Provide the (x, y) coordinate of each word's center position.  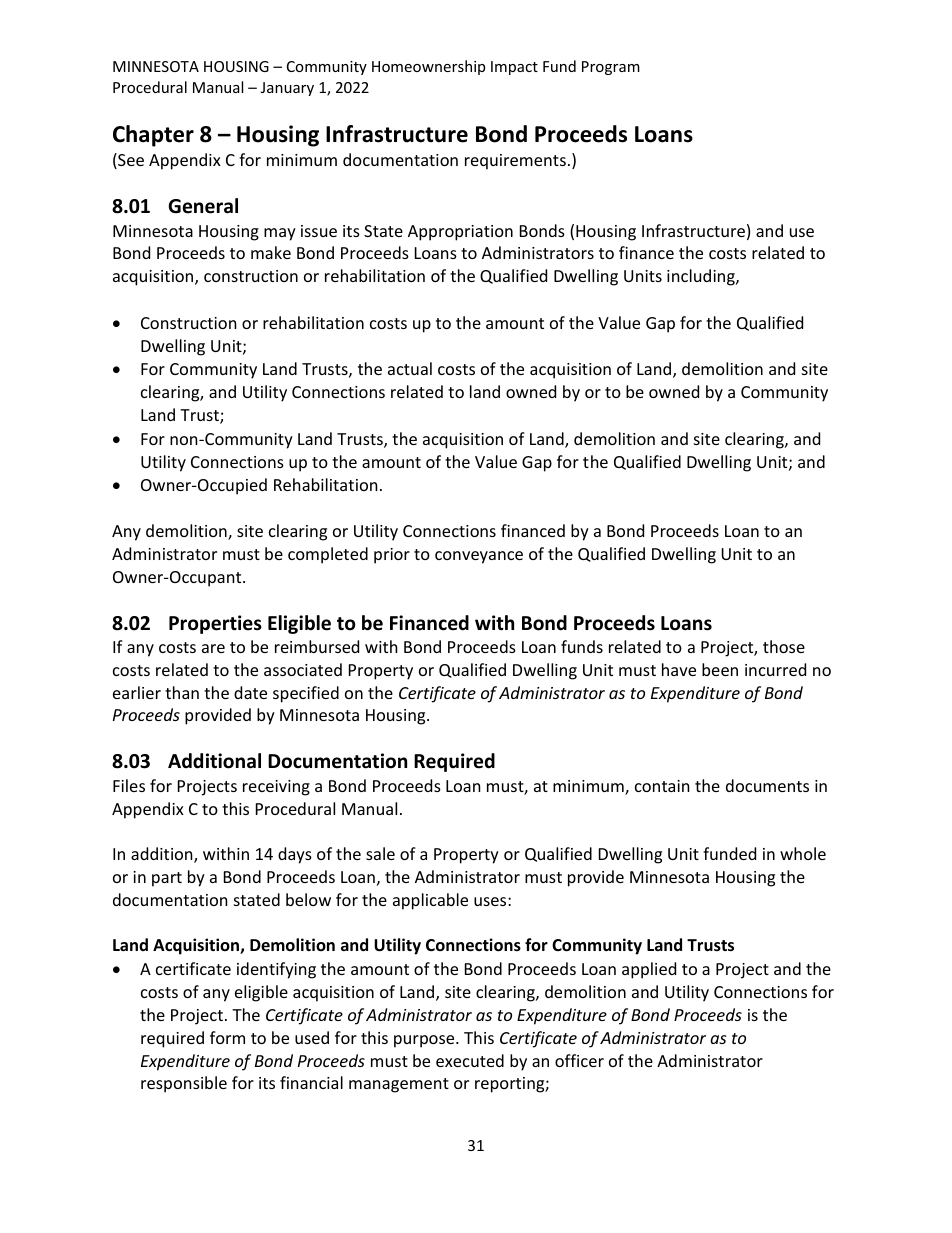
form (227, 1037)
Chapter (153, 136)
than (182, 692)
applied (649, 970)
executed (470, 1060)
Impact (514, 68)
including (702, 277)
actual (410, 368)
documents (767, 785)
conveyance (479, 557)
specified (306, 694)
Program (611, 68)
